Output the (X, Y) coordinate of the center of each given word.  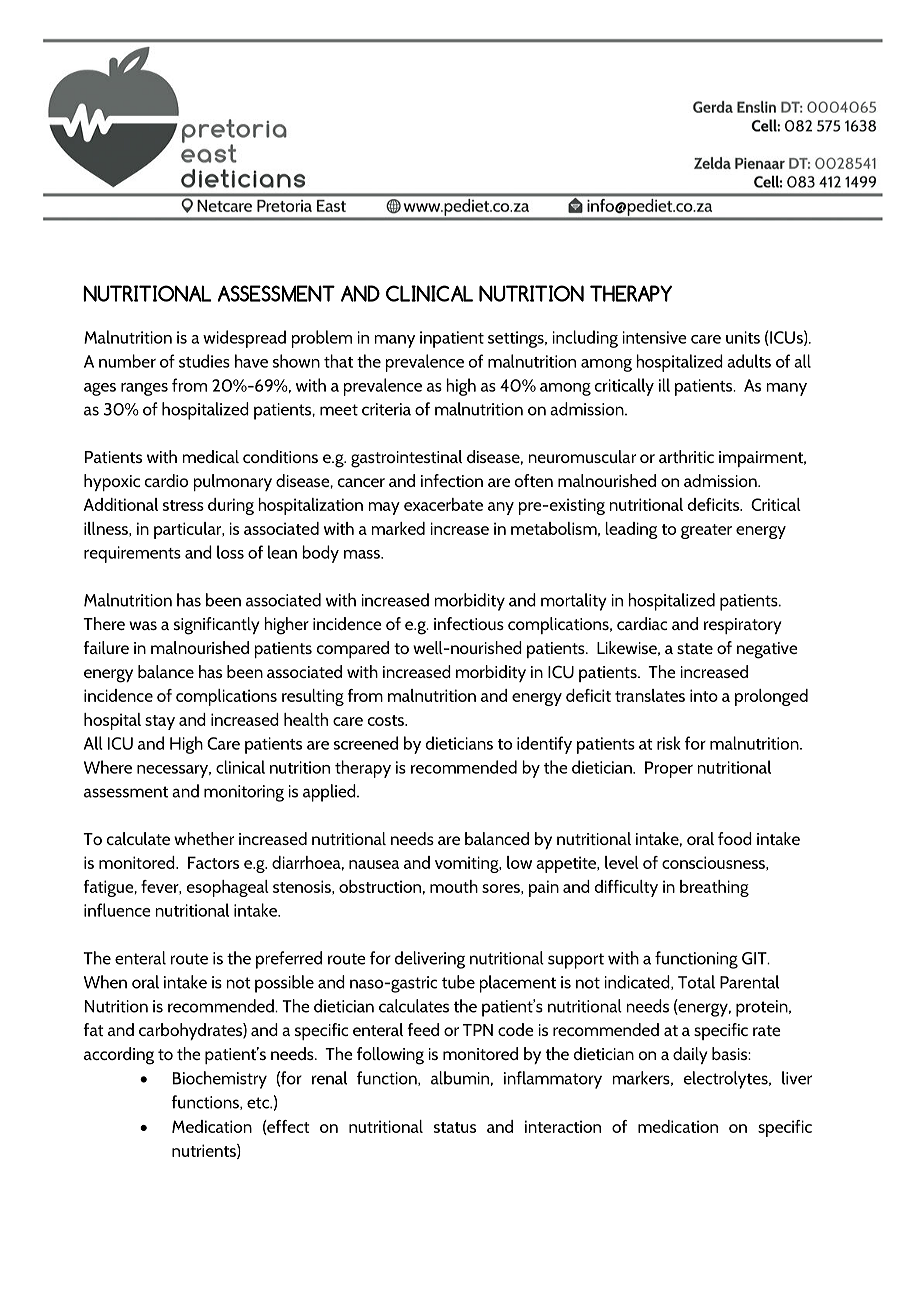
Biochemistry (220, 1080)
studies (204, 361)
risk (669, 743)
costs (387, 720)
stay (160, 722)
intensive (654, 337)
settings (517, 339)
